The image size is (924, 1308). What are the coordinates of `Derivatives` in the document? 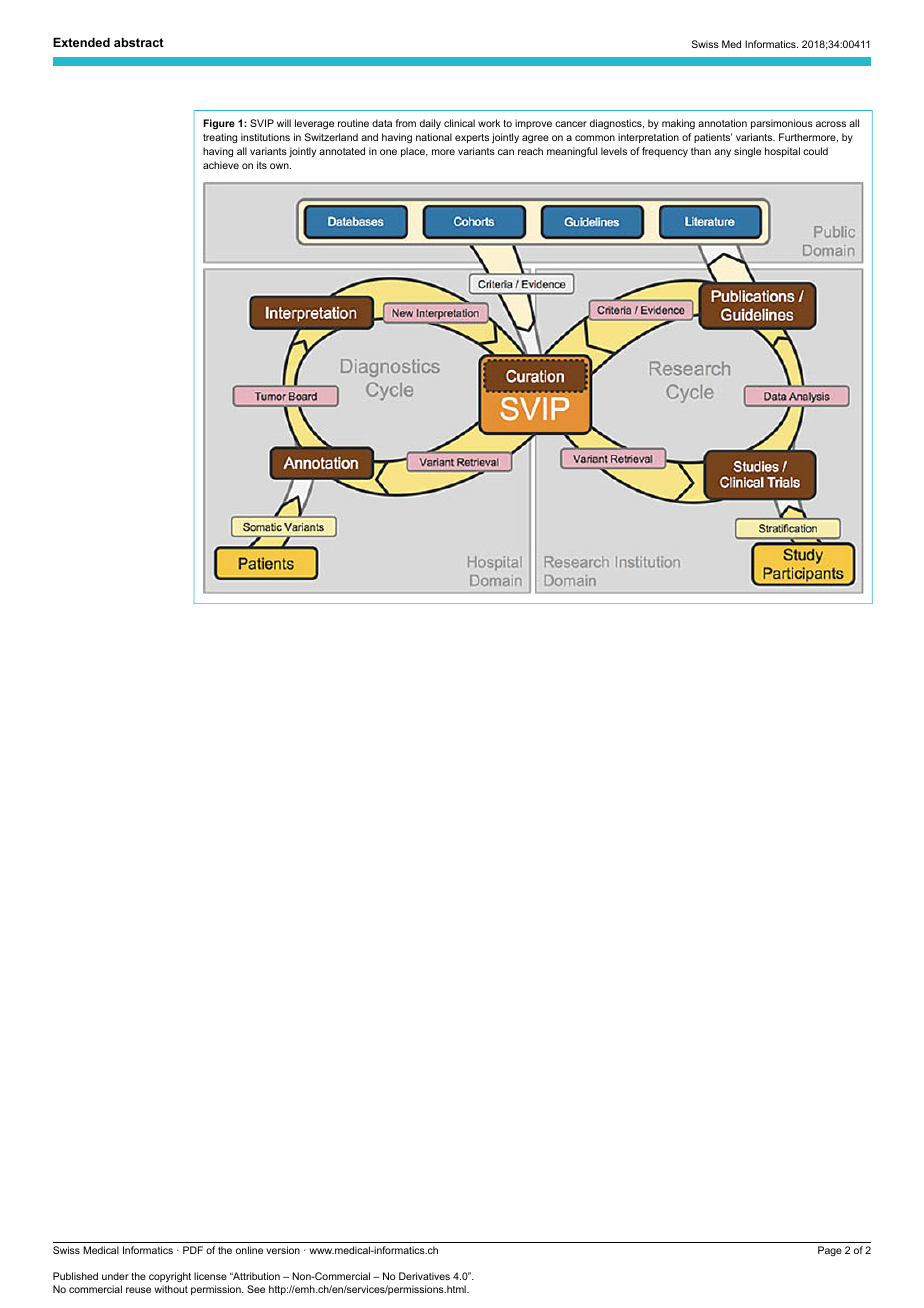 It's located at (424, 1276).
